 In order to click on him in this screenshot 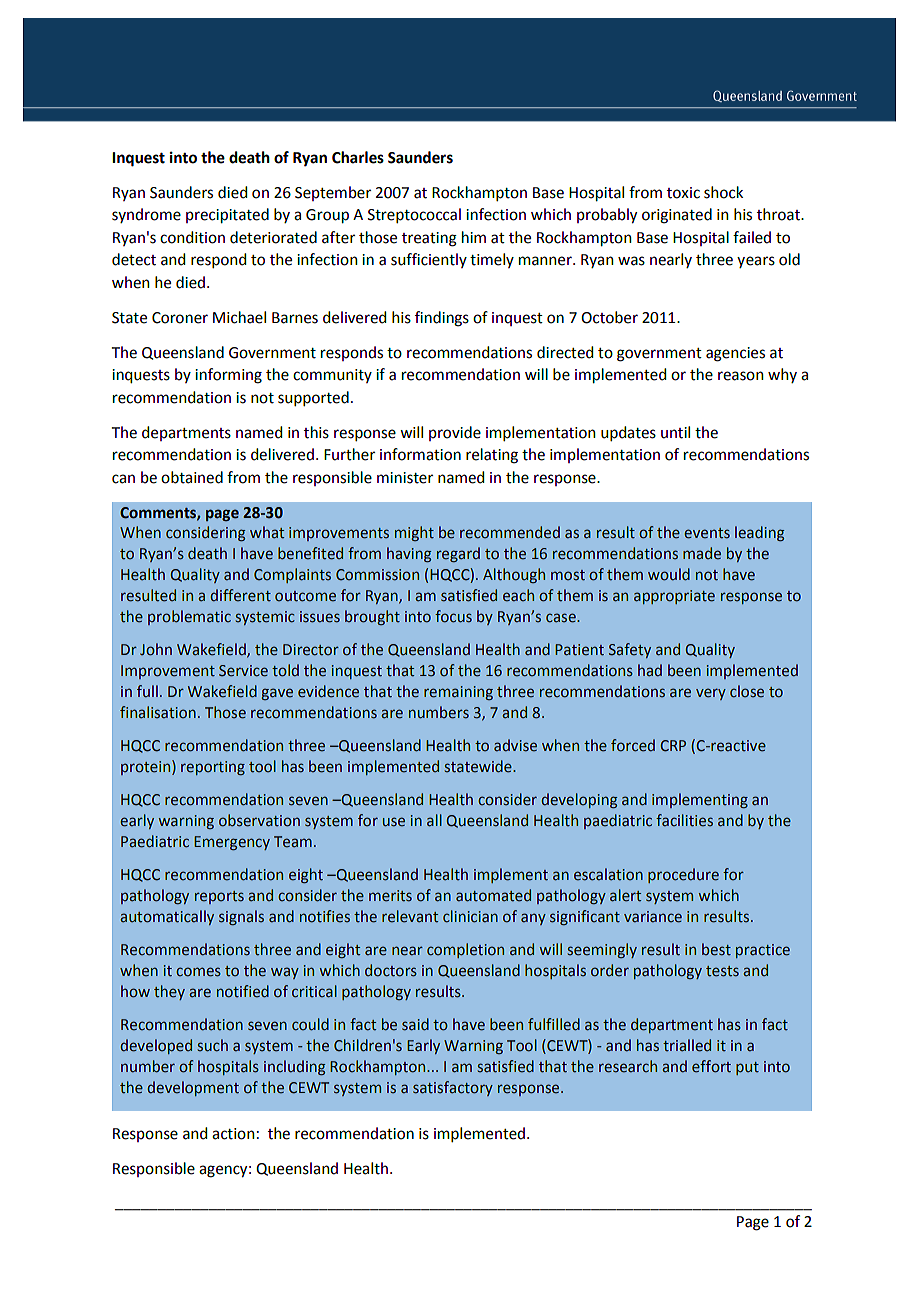, I will do `click(474, 237)`.
